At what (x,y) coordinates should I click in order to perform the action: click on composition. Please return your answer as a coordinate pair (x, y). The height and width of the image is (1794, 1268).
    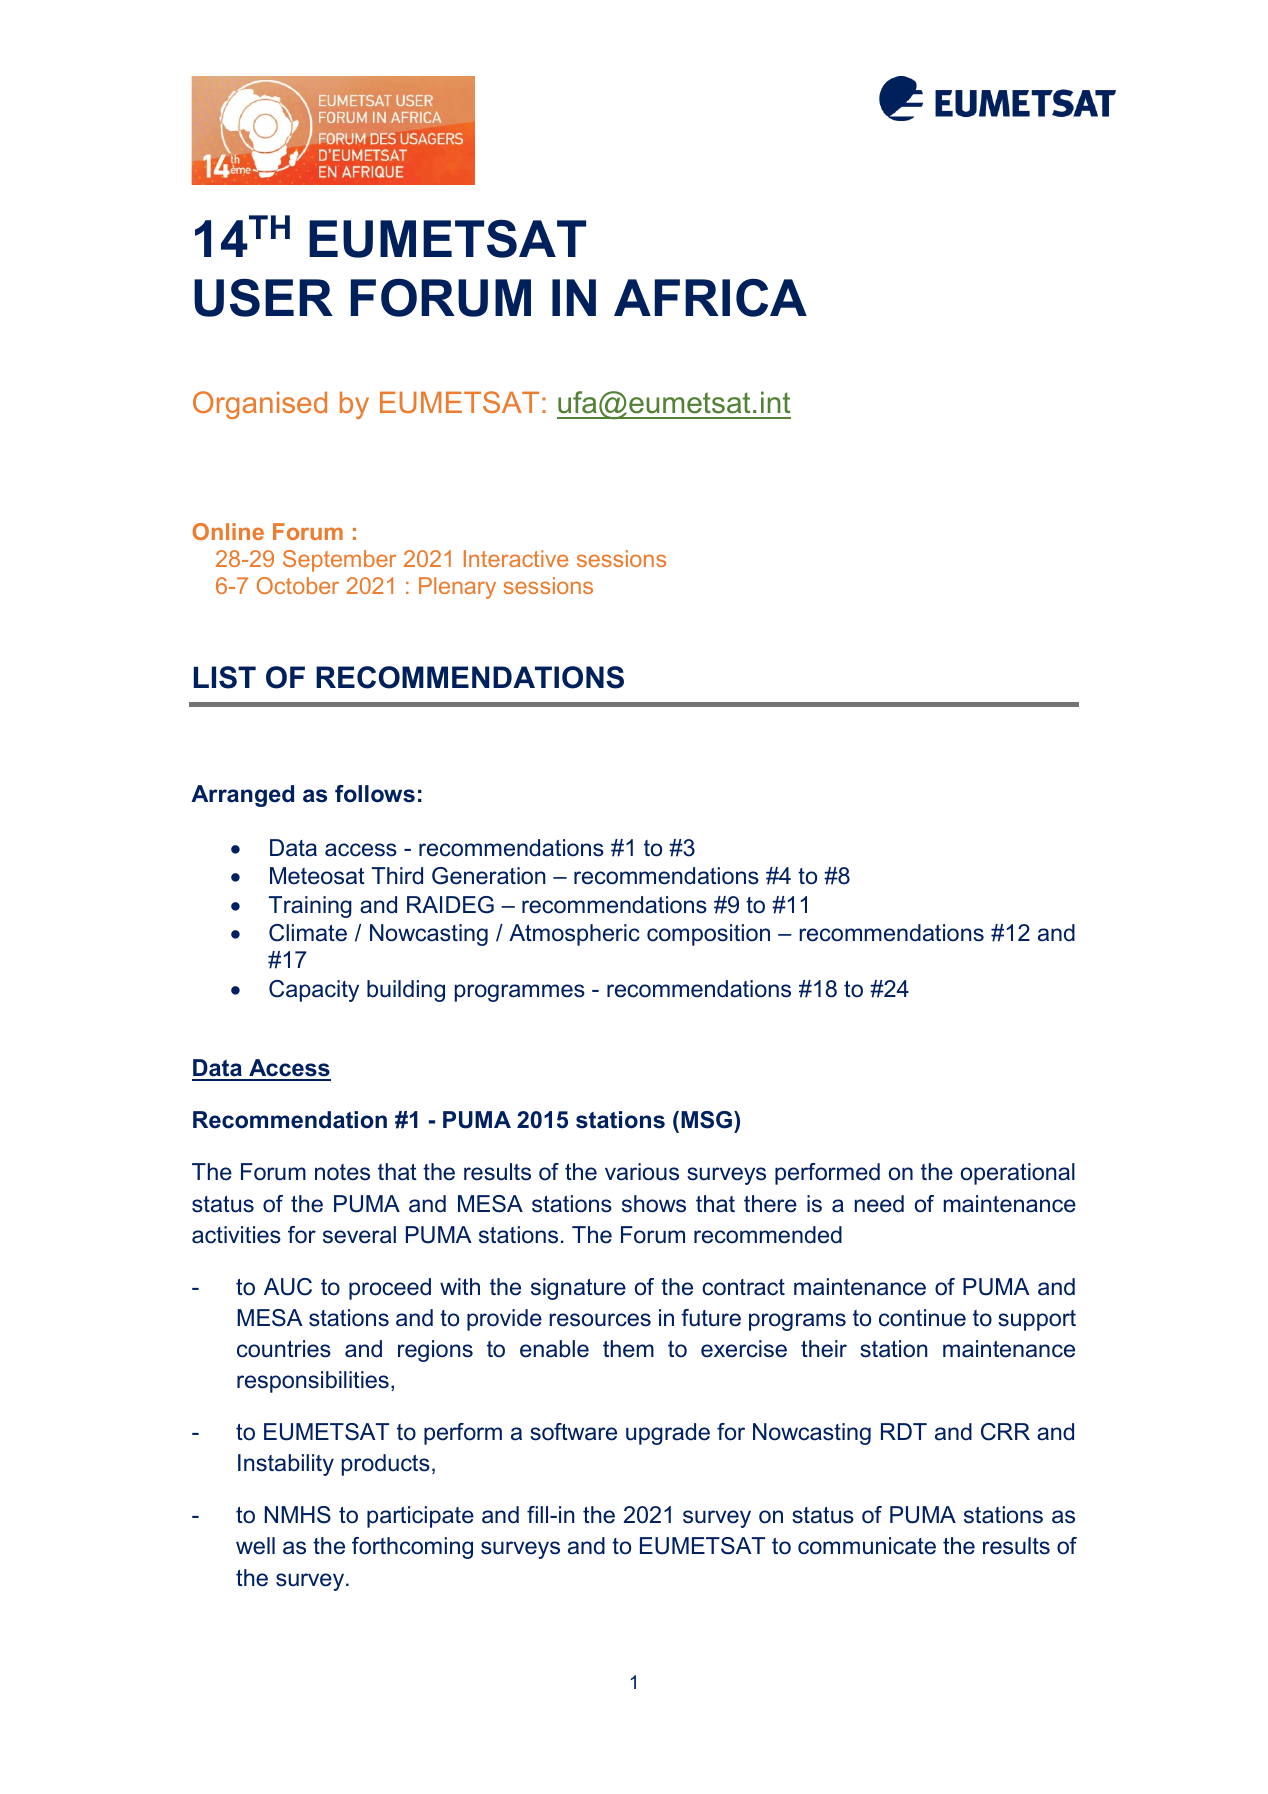
    Looking at the image, I should click on (708, 935).
